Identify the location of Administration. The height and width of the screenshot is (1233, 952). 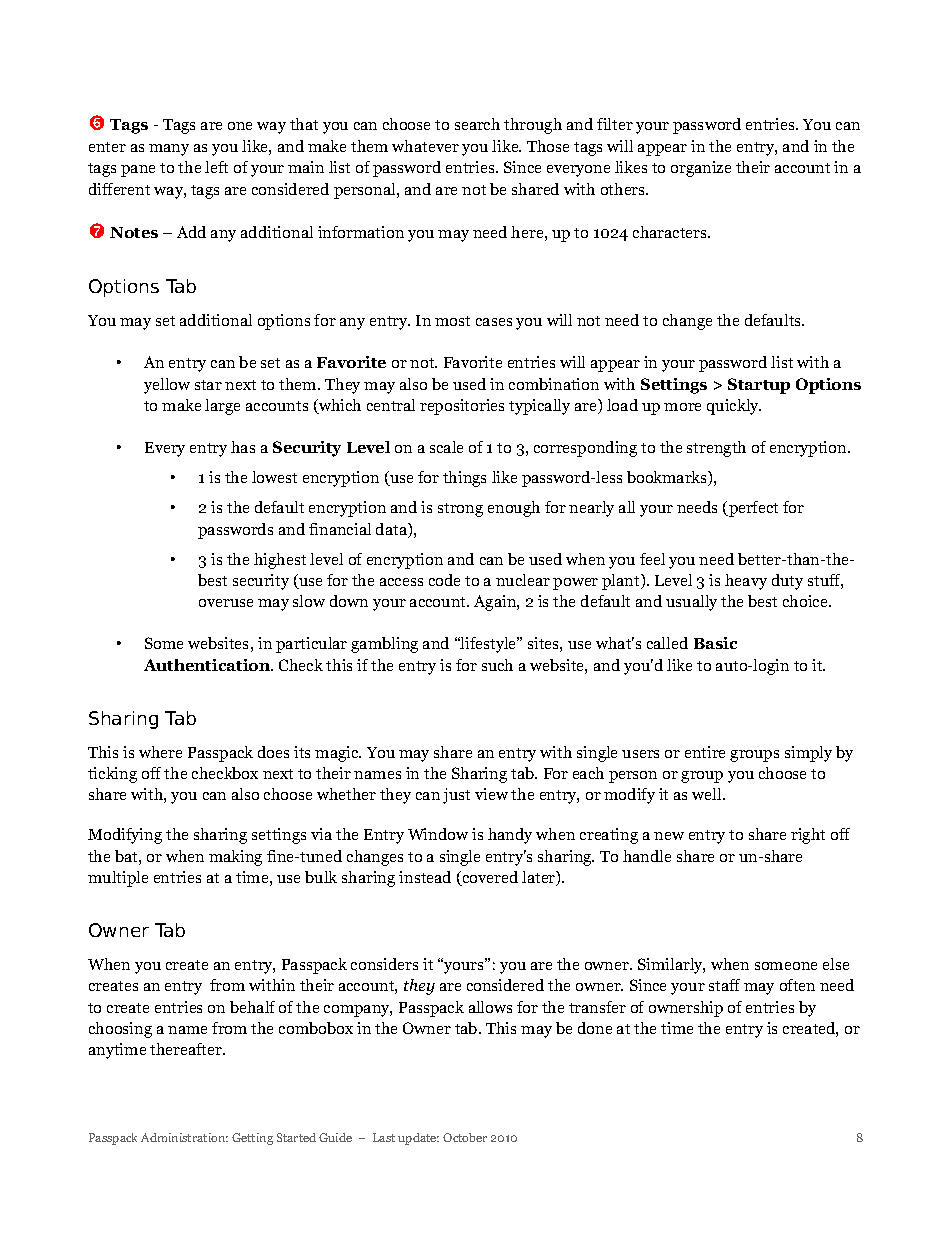
(184, 1137).
